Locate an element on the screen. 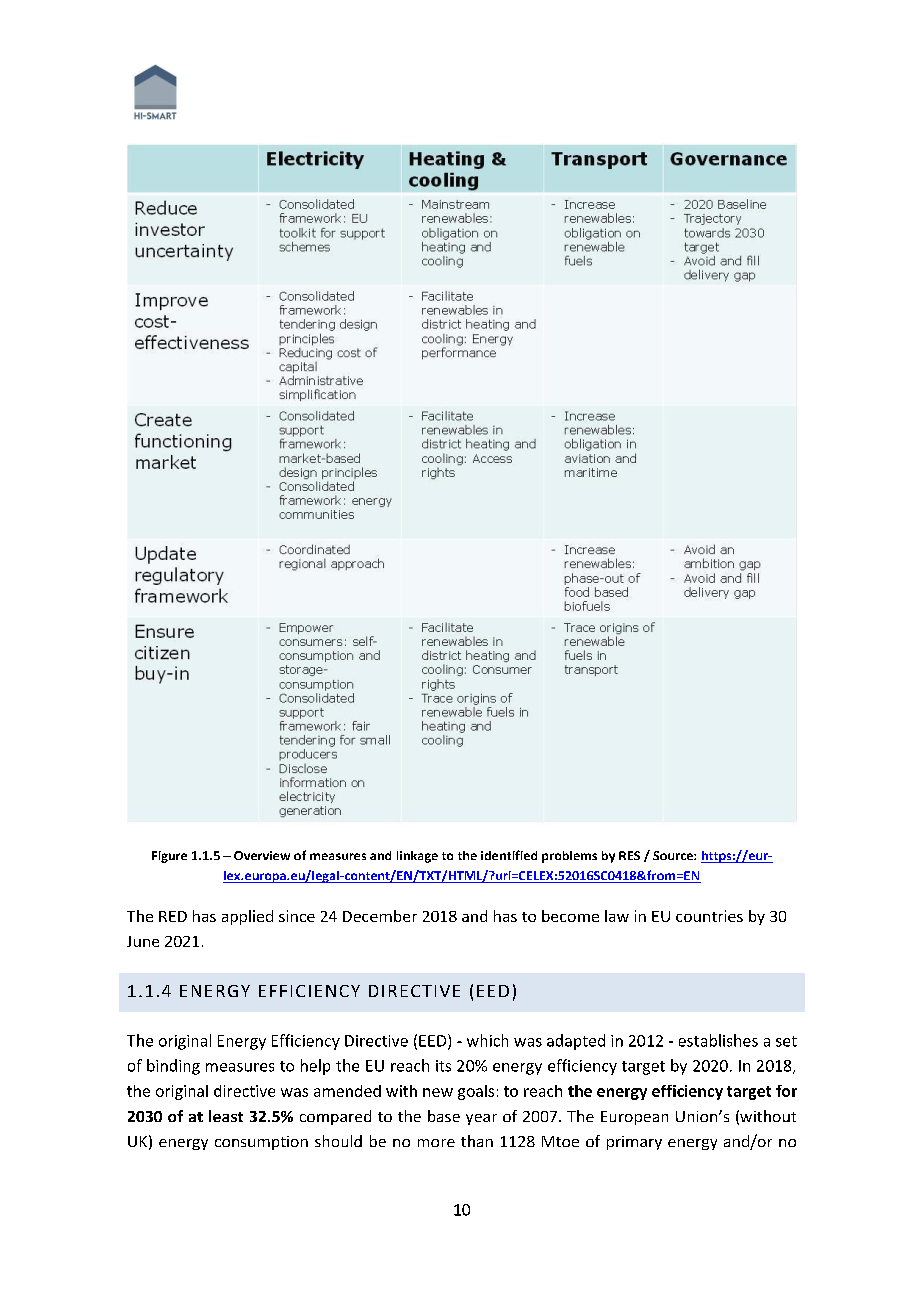 The height and width of the screenshot is (1305, 924). establishes is located at coordinates (718, 1040).
